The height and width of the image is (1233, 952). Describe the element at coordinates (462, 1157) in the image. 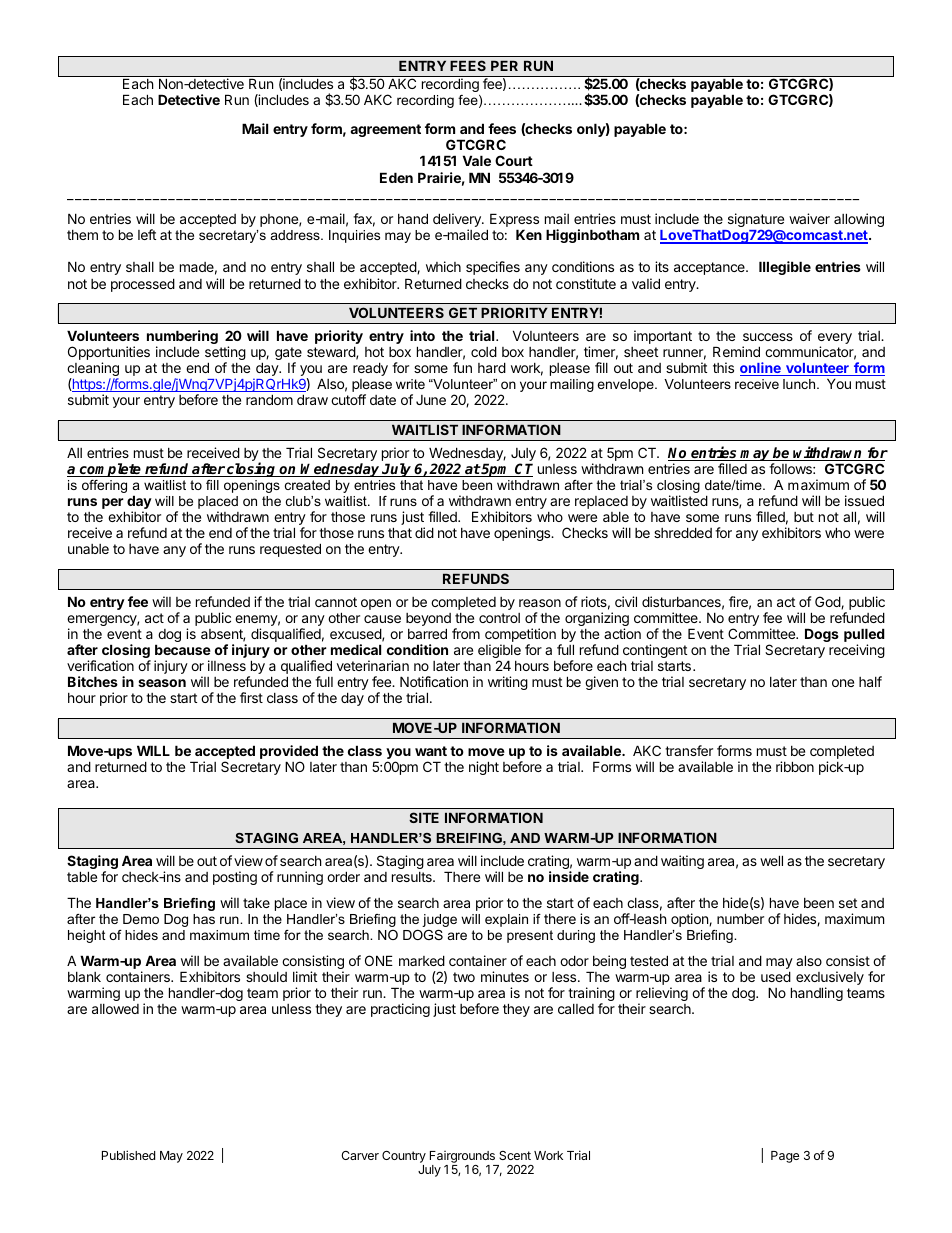

I see `Fairgrounds` at that location.
